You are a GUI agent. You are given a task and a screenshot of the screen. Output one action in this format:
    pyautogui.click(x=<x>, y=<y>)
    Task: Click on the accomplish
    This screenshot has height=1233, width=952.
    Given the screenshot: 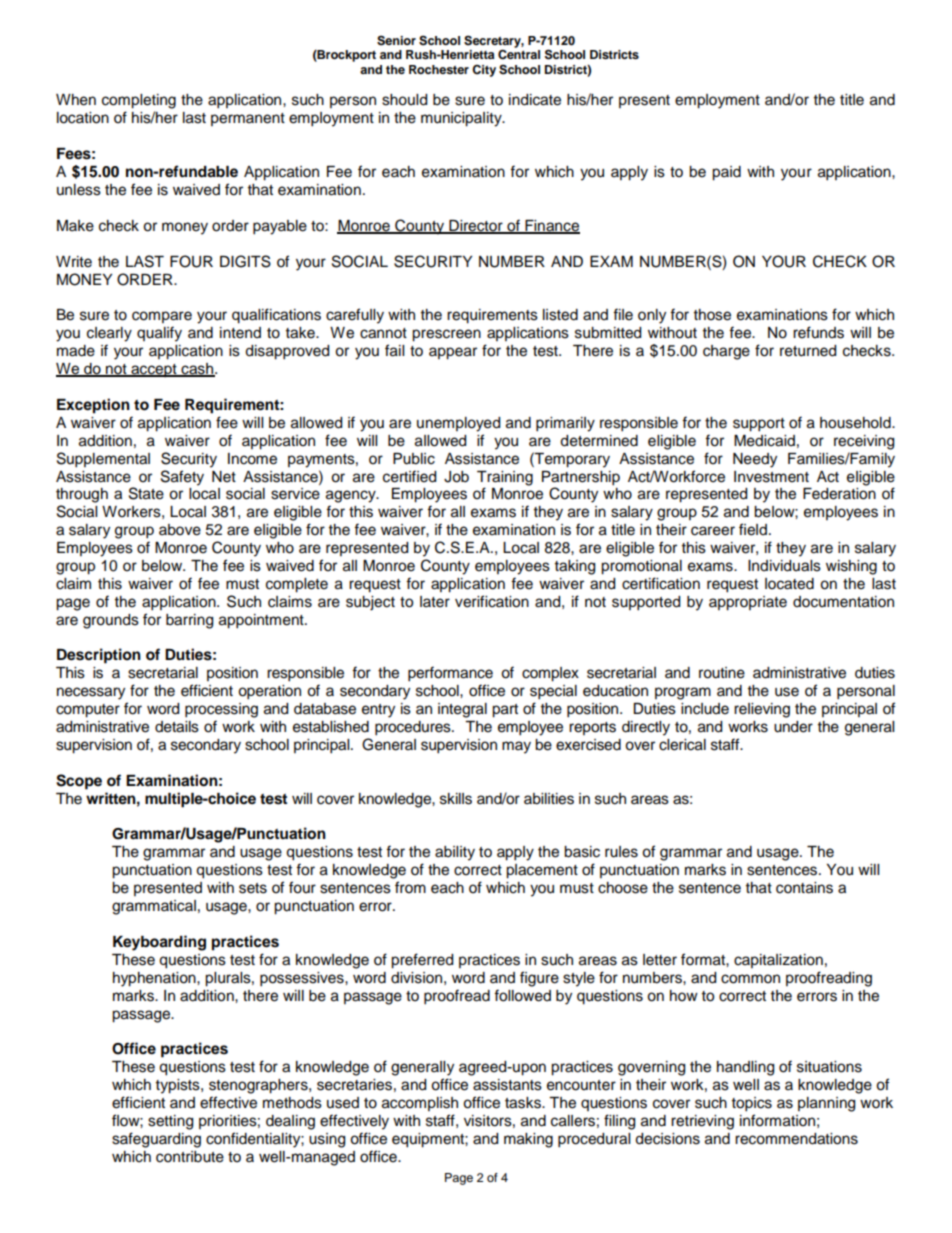 What is the action you would take?
    pyautogui.click(x=420, y=1104)
